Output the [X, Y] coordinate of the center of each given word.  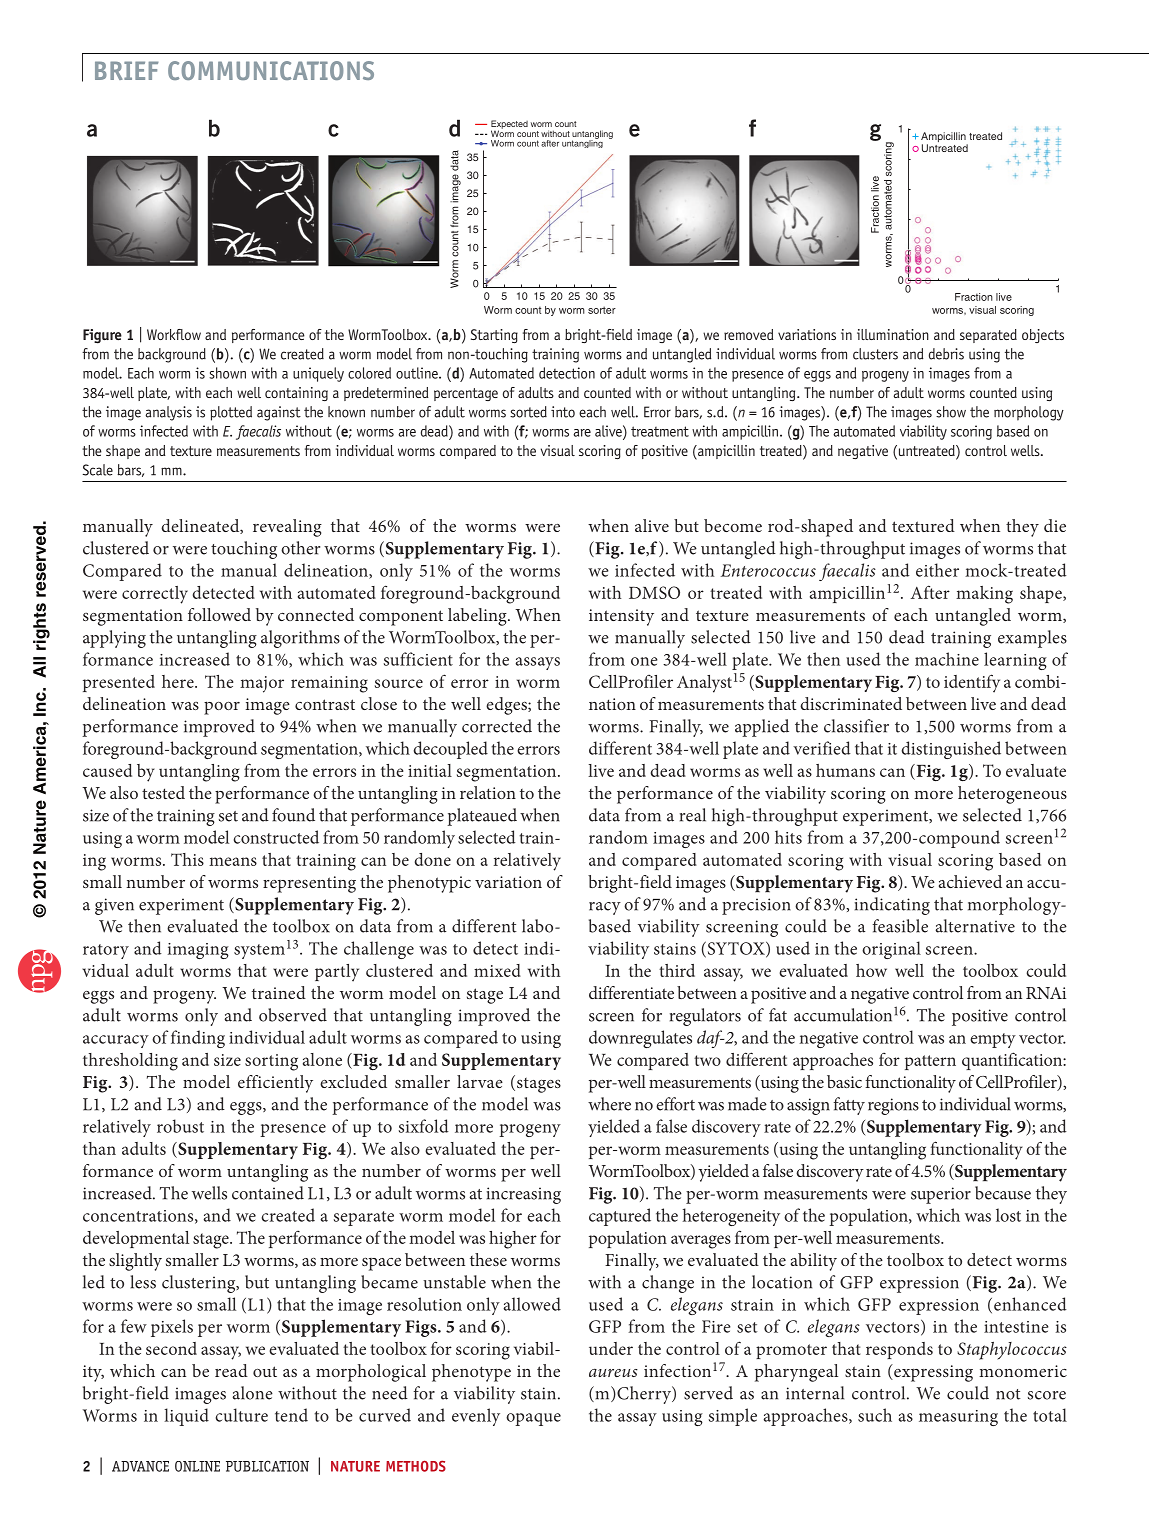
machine [947, 659]
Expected [509, 125]
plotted [231, 413]
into [563, 412]
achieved [970, 881]
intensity [621, 617]
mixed [497, 970]
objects [1043, 336]
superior [941, 1195]
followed [219, 614]
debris [946, 354]
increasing [524, 1195]
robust [180, 1126]
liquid [186, 1417]
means [233, 861]
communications [271, 70]
